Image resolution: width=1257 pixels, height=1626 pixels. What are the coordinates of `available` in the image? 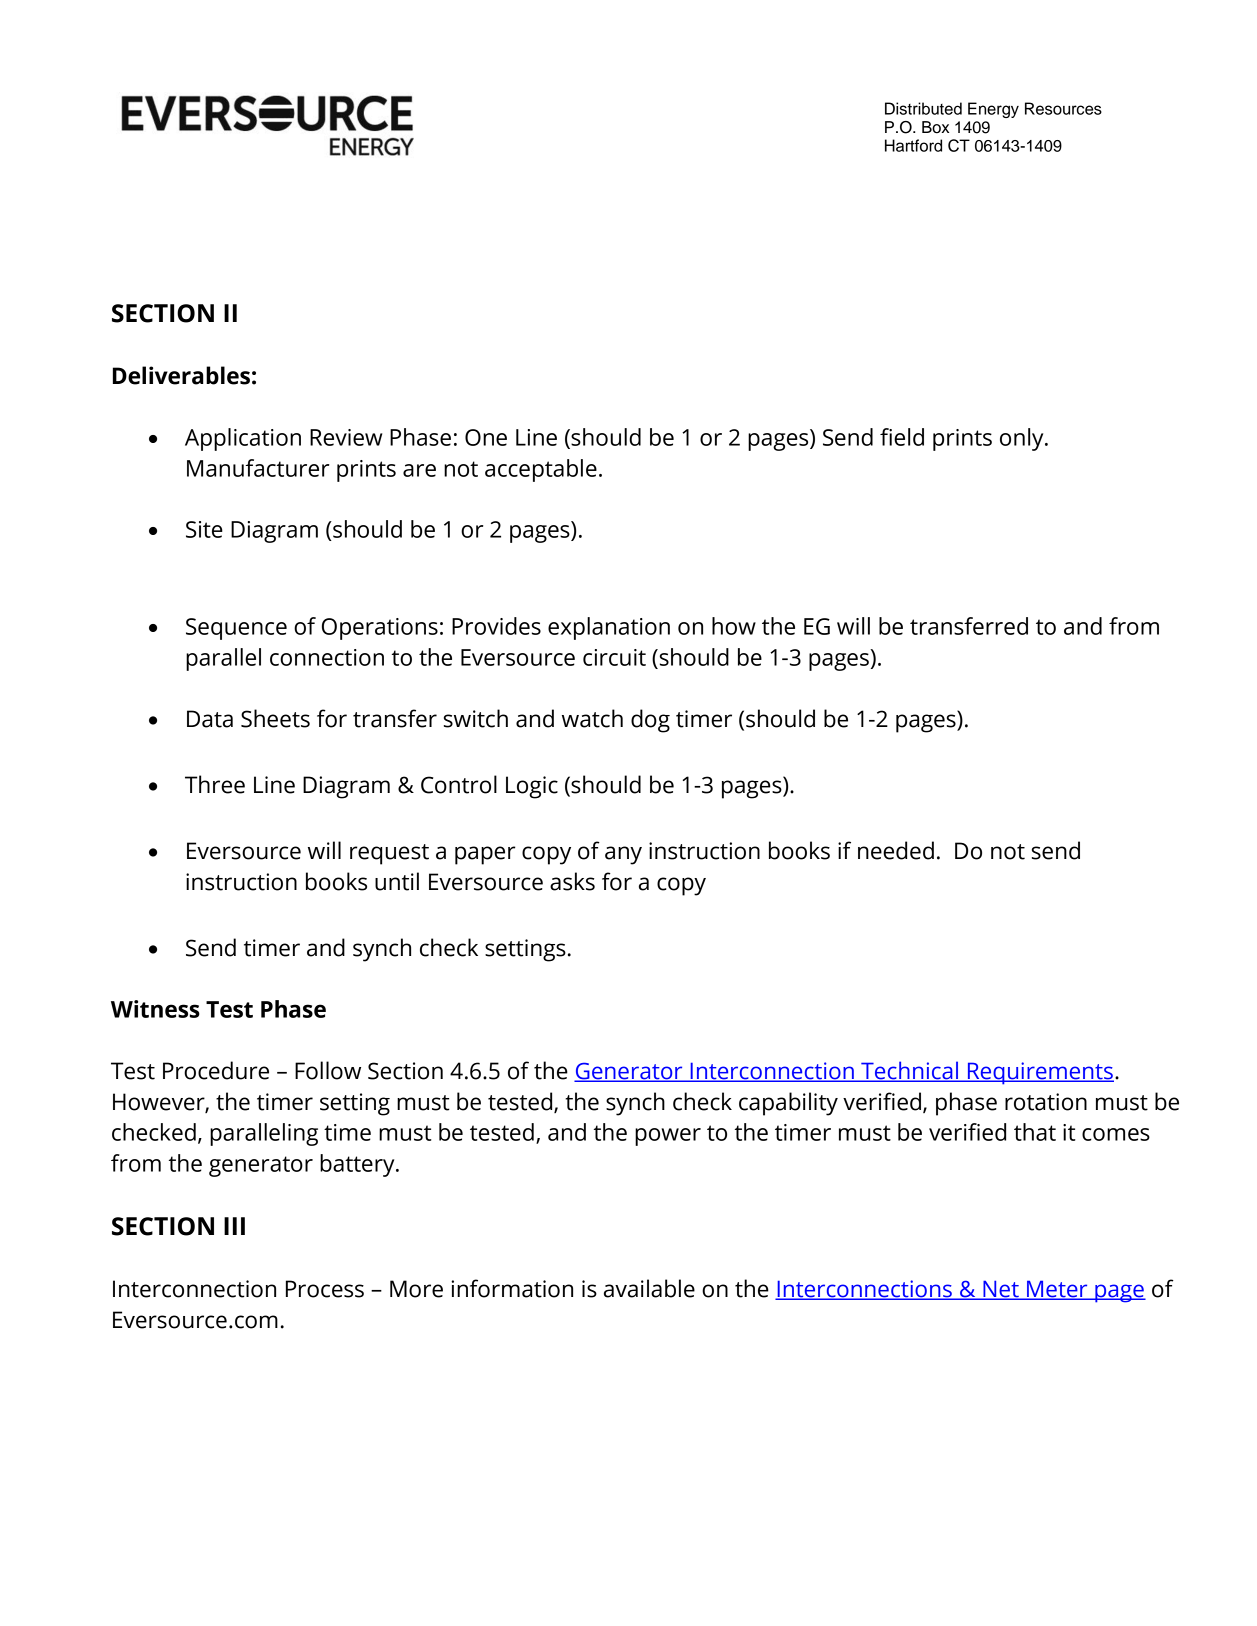 It's located at (649, 1288).
